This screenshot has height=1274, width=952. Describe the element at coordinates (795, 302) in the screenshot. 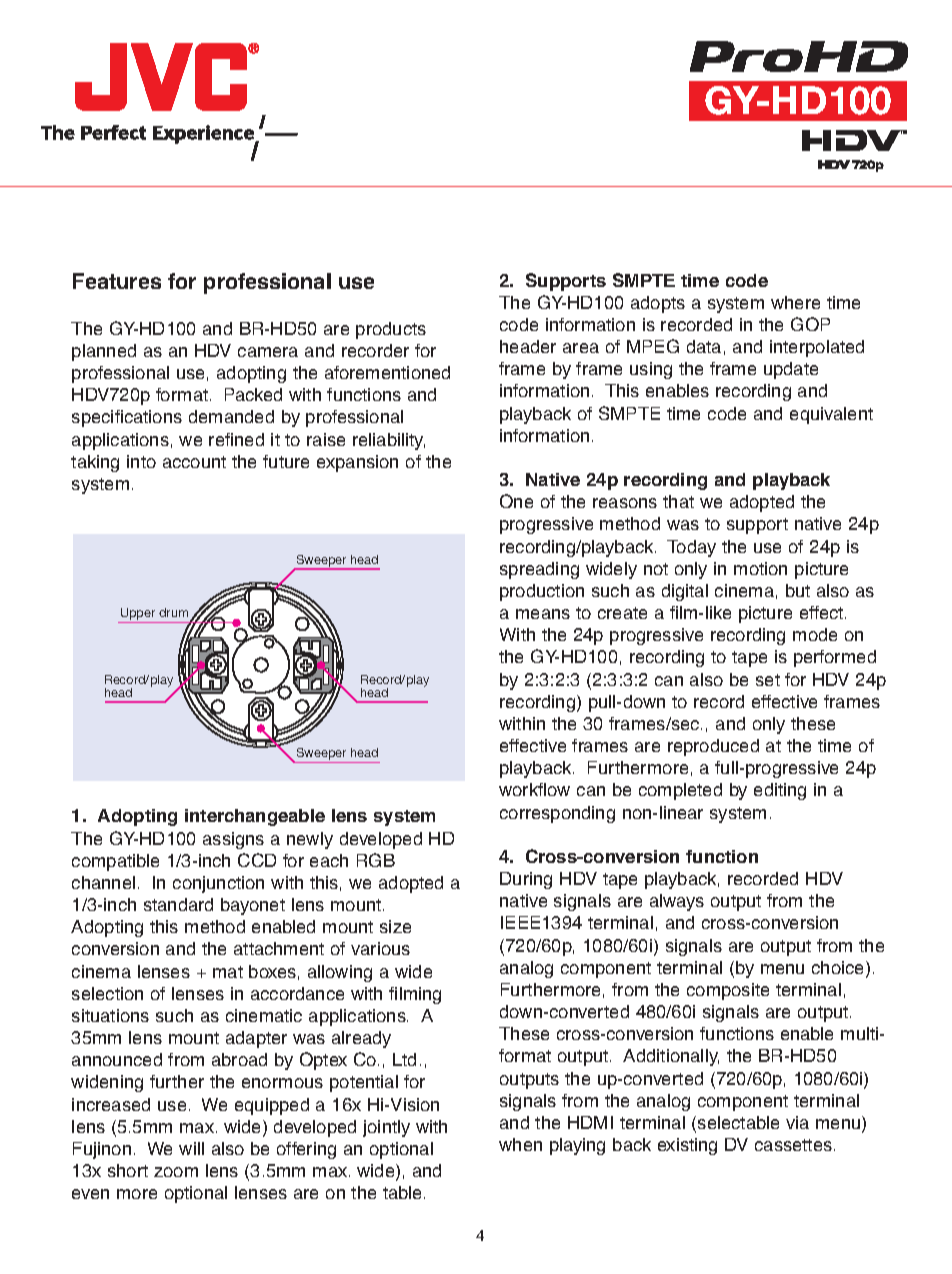

I see `where` at that location.
